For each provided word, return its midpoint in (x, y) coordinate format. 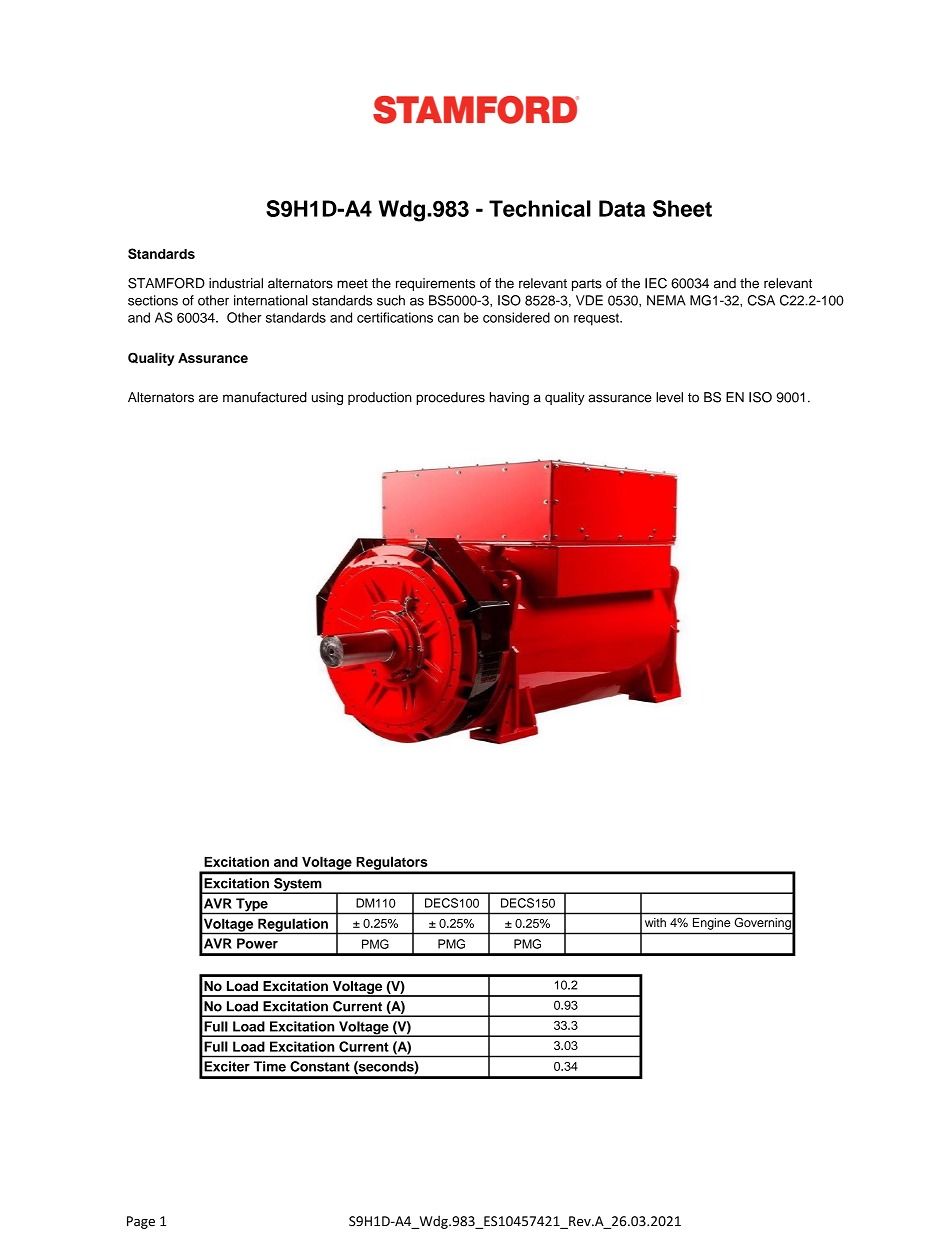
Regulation (293, 926)
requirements (435, 284)
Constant (320, 1066)
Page (141, 1222)
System (298, 886)
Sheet (682, 208)
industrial (236, 283)
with (655, 922)
